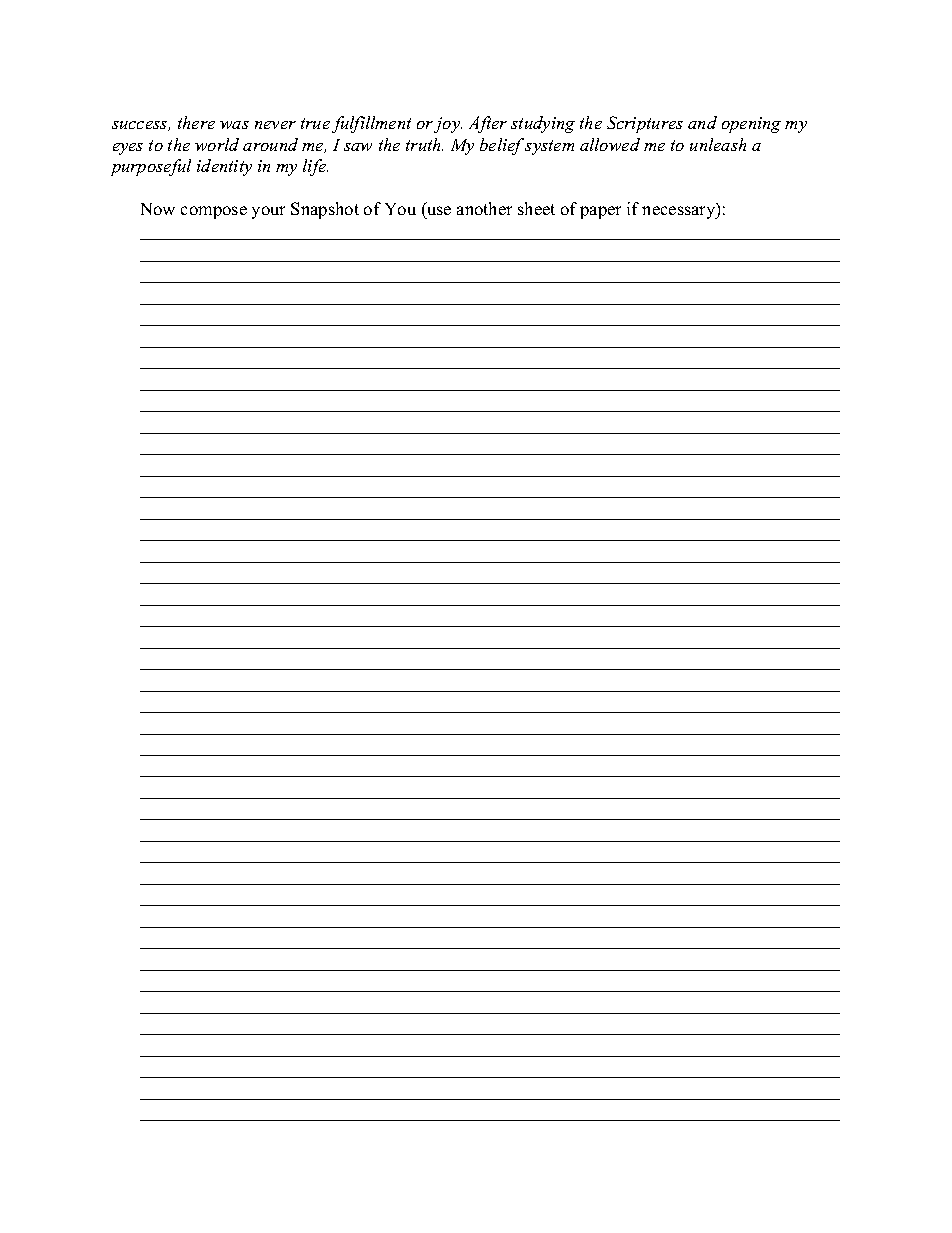  I want to click on world, so click(217, 144).
